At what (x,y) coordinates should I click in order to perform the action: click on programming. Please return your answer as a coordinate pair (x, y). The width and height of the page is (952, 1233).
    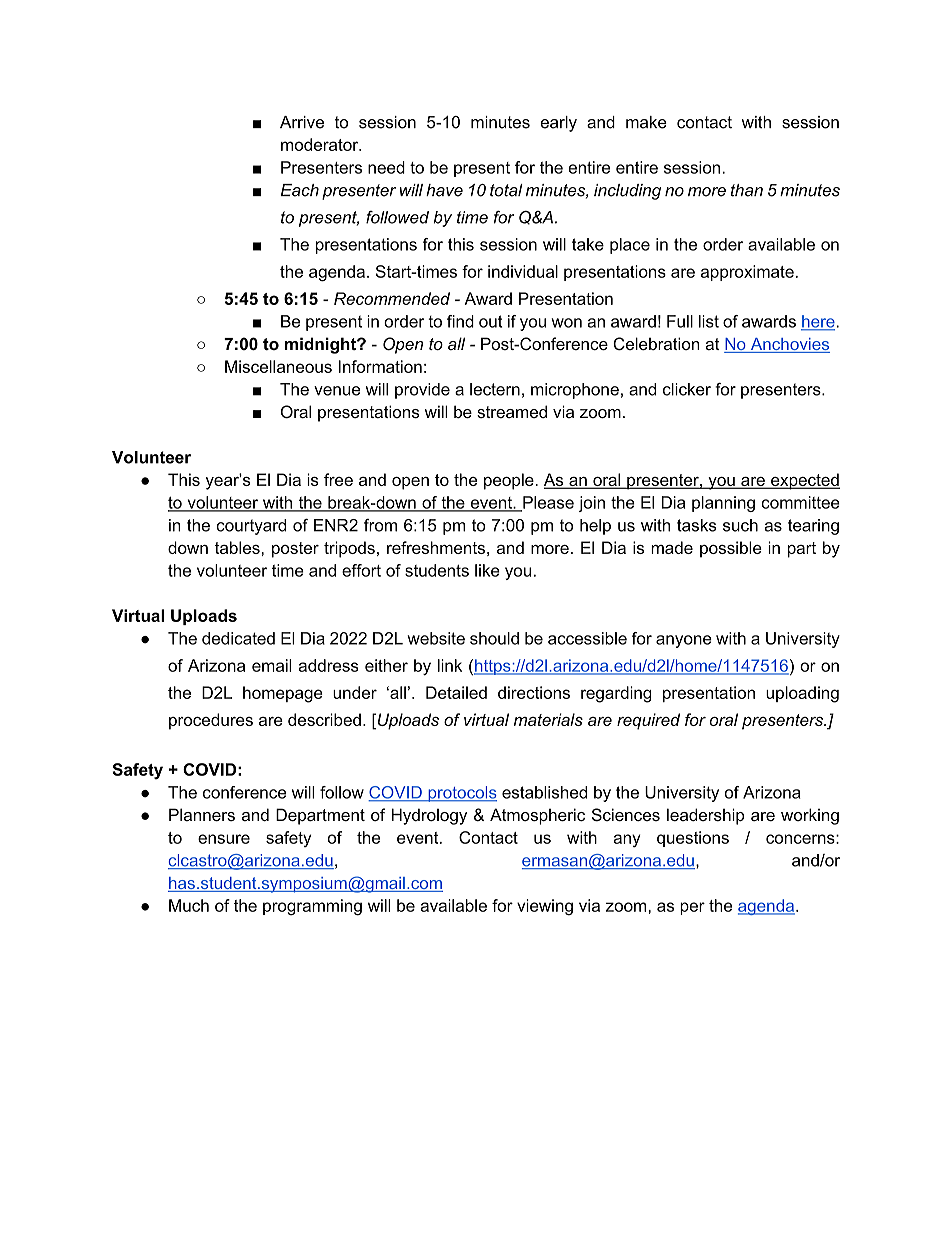
    Looking at the image, I should click on (312, 907).
